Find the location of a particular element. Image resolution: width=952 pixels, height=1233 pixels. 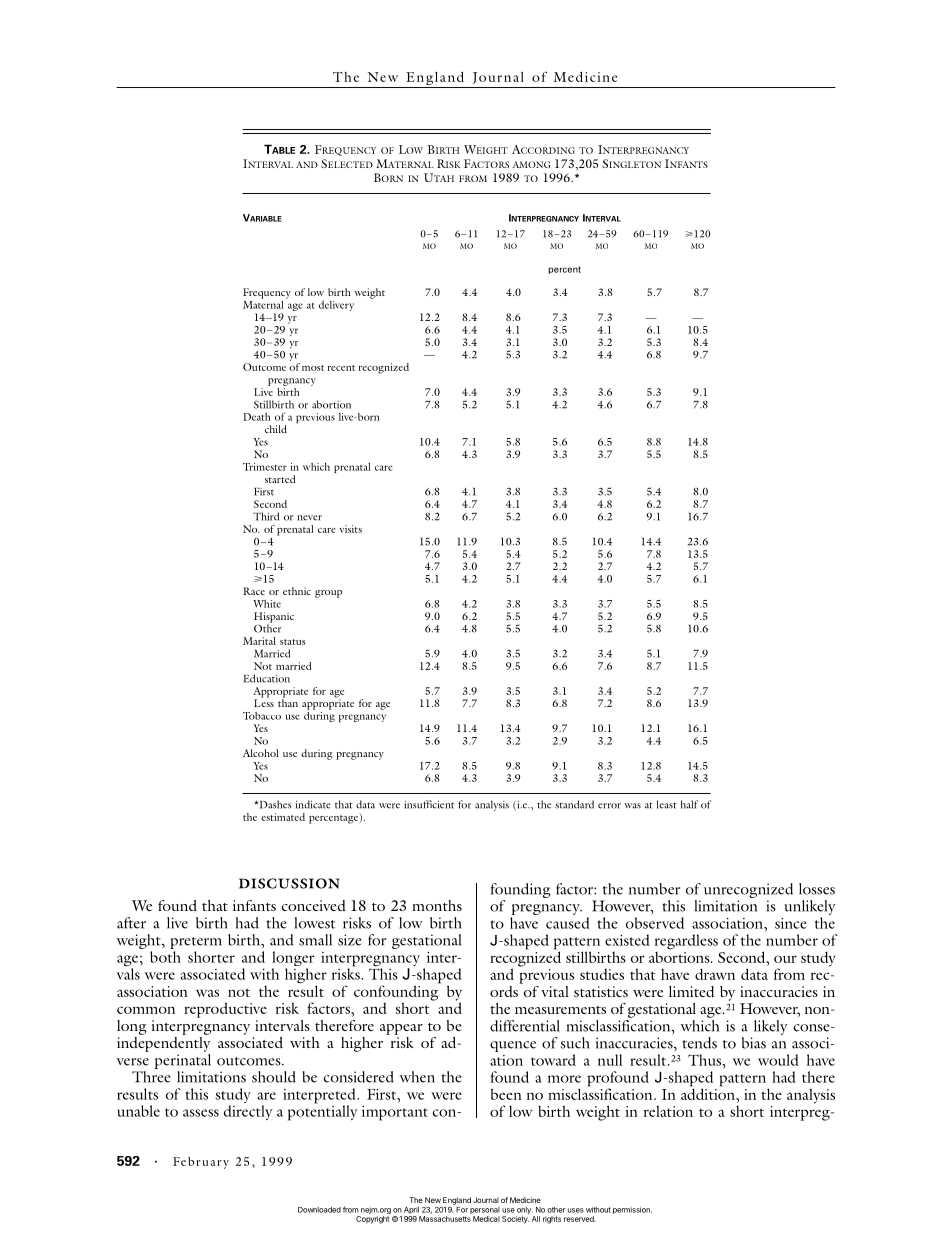

preterm is located at coordinates (196, 943).
